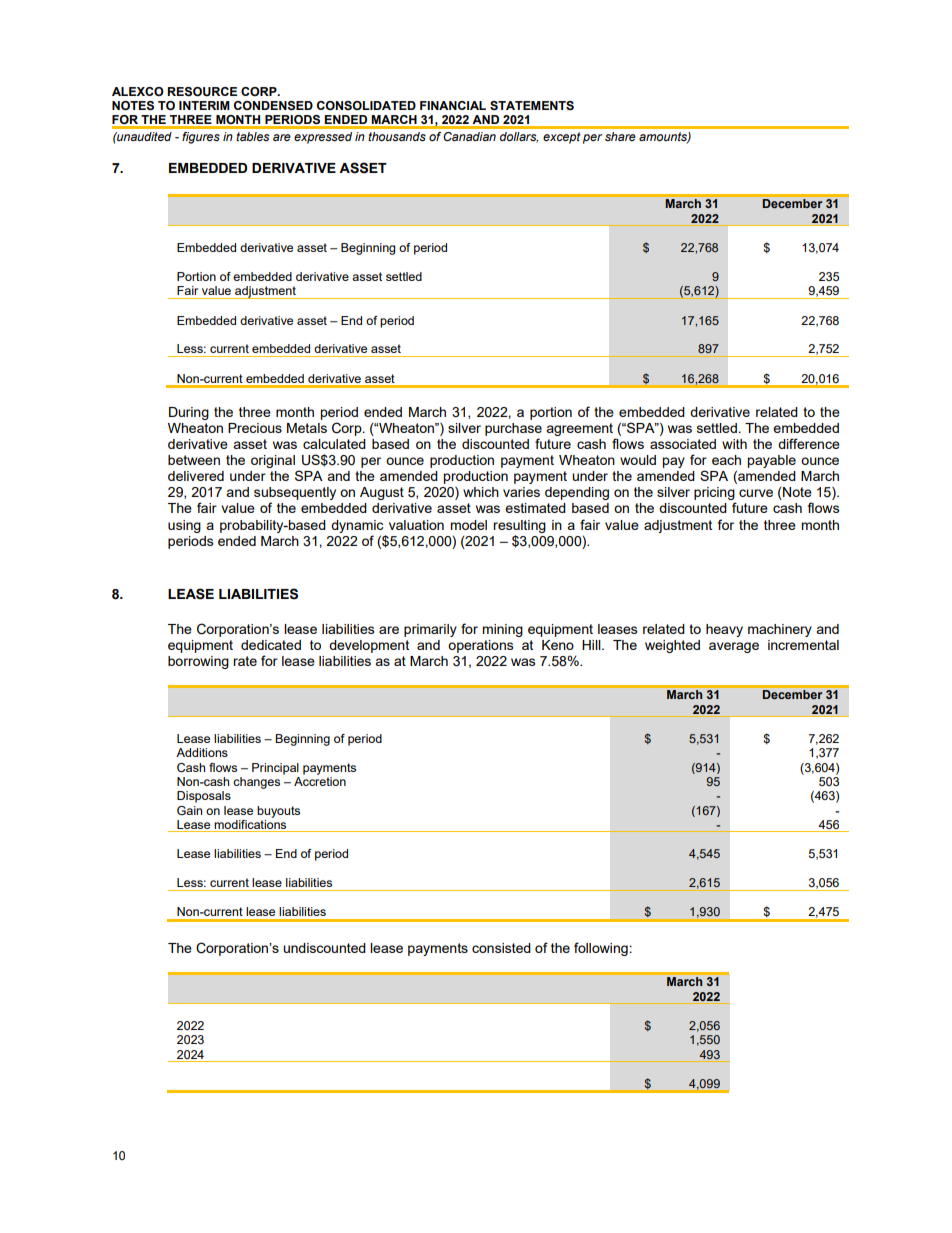 Image resolution: width=952 pixels, height=1233 pixels. Describe the element at coordinates (562, 138) in the screenshot. I see `except` at that location.
